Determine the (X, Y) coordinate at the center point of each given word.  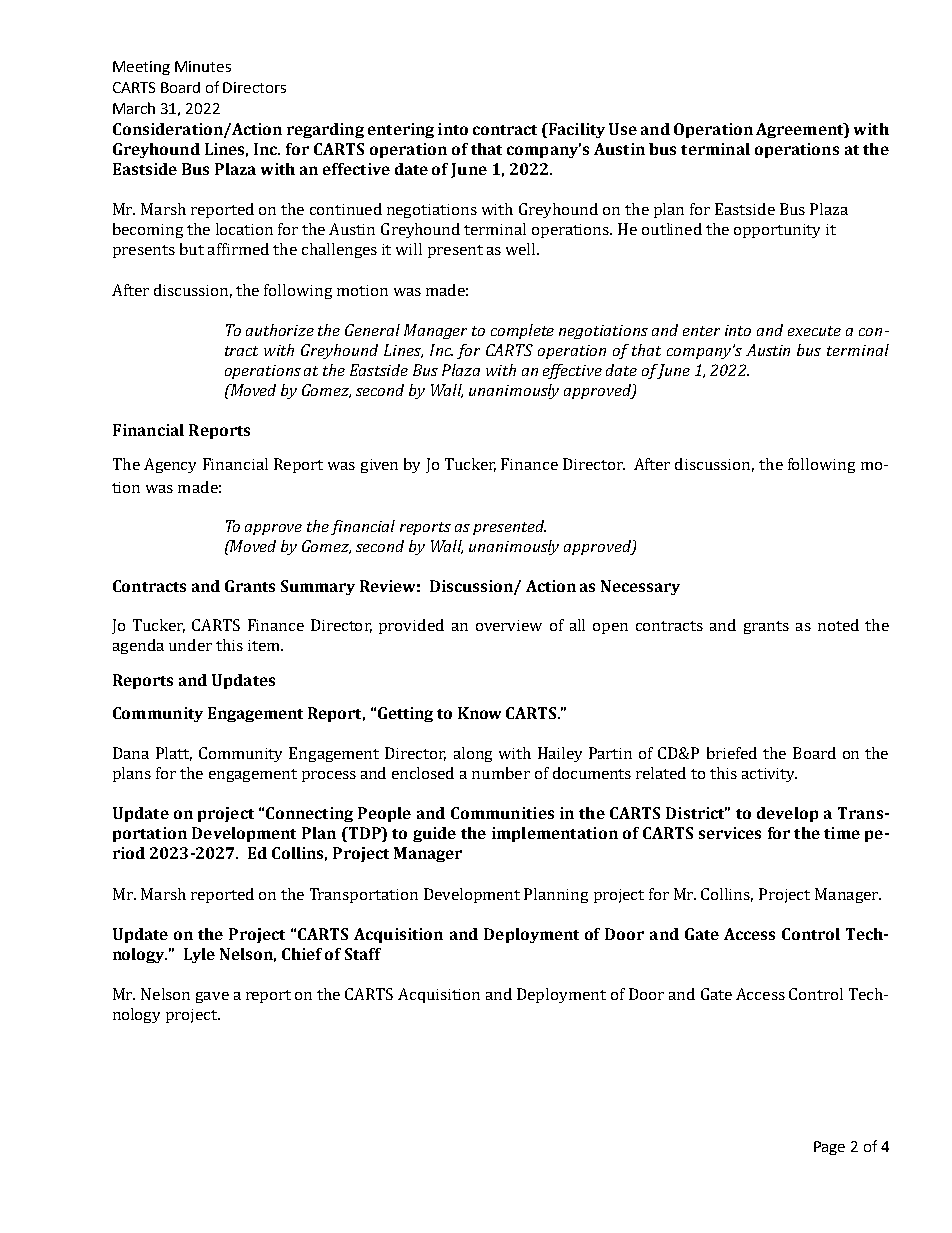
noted (838, 625)
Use (623, 129)
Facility (575, 130)
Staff (363, 954)
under (190, 645)
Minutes (203, 66)
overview (509, 625)
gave (212, 997)
